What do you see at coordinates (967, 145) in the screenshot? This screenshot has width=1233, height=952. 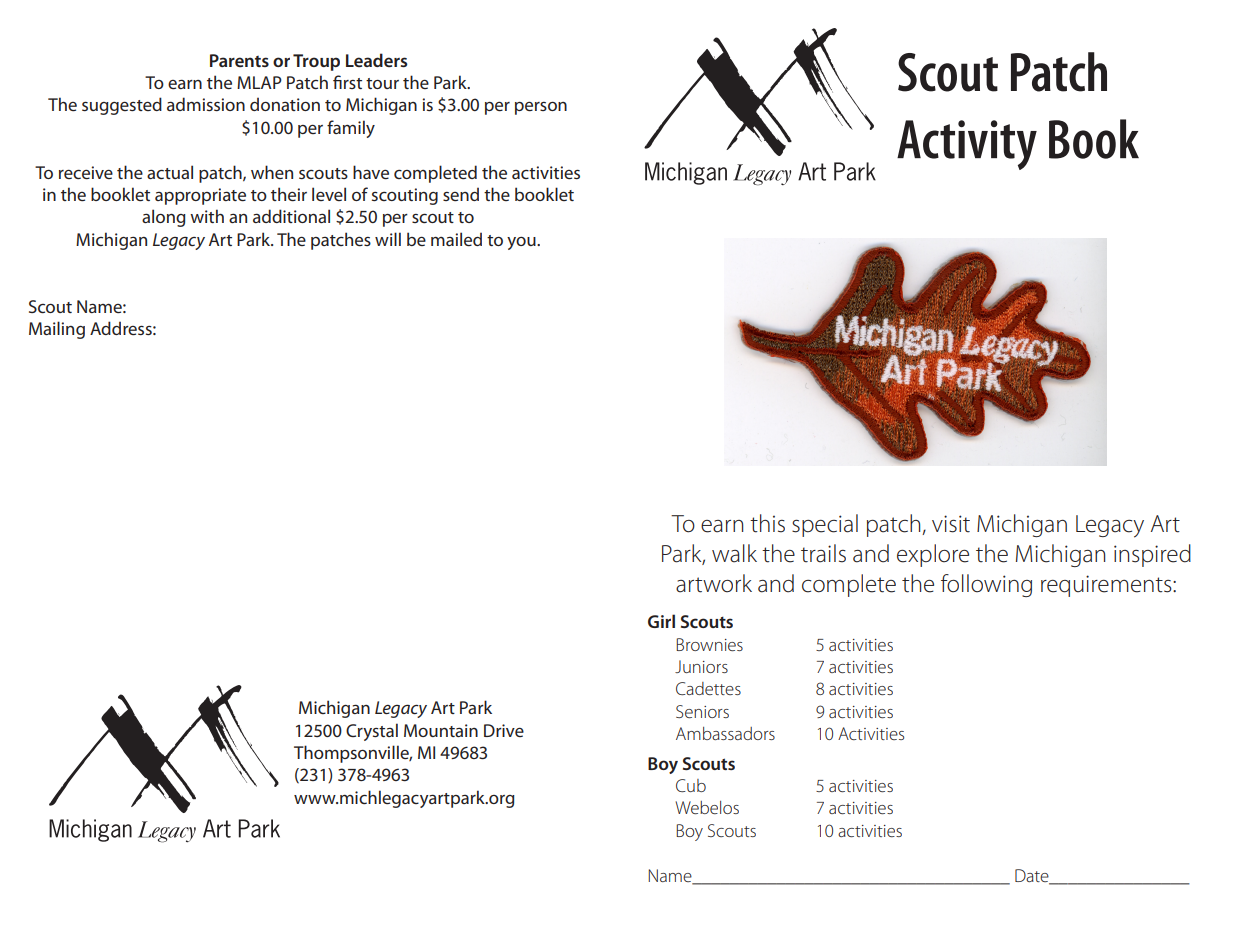 I see `Activity` at bounding box center [967, 145].
